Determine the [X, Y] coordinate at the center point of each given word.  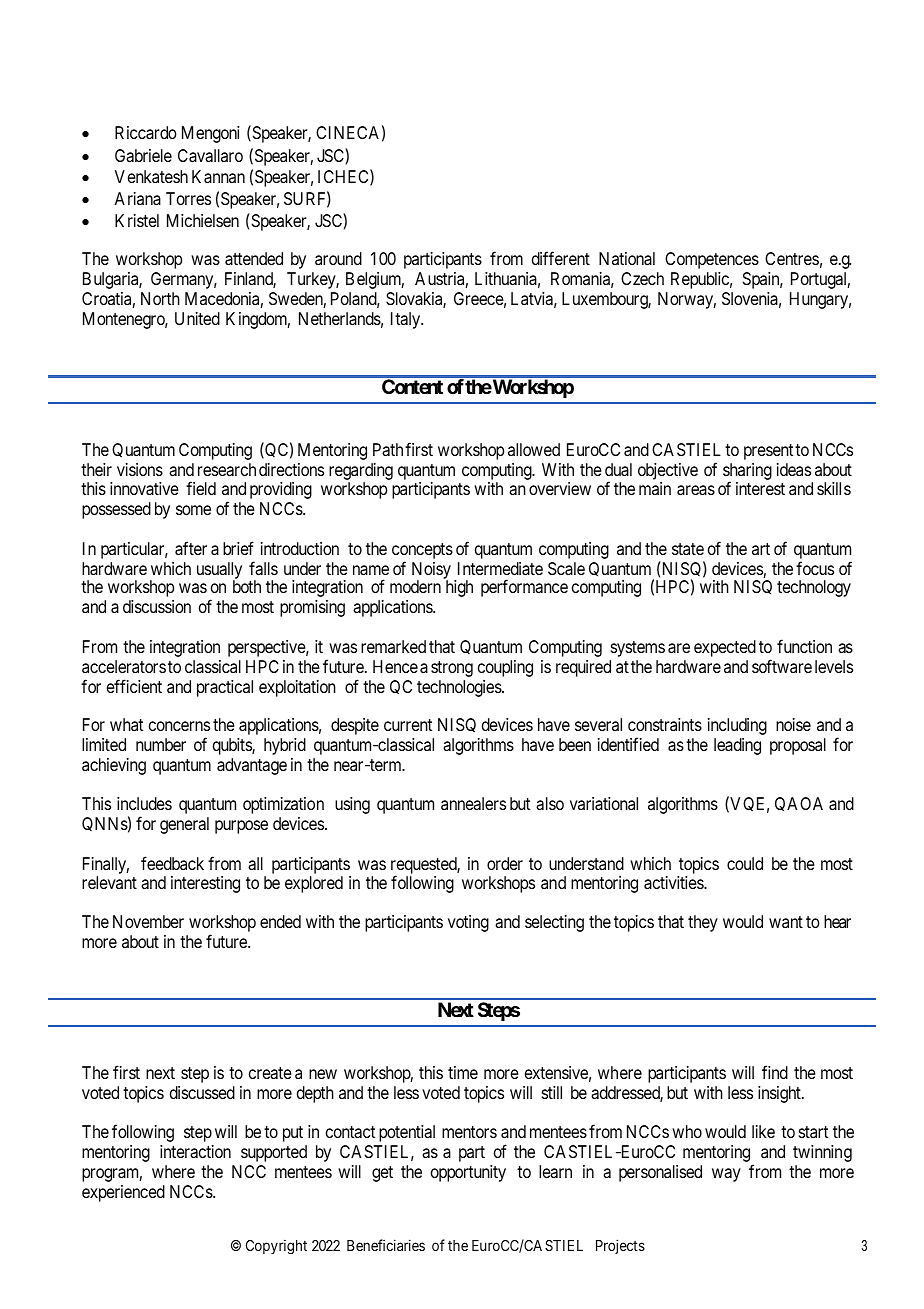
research [227, 469]
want [786, 922]
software [782, 666]
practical [225, 688]
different [561, 258]
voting [468, 923]
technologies [460, 688]
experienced [123, 1193]
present [768, 452]
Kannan [218, 176]
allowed [534, 449]
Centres [792, 258]
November [148, 921]
